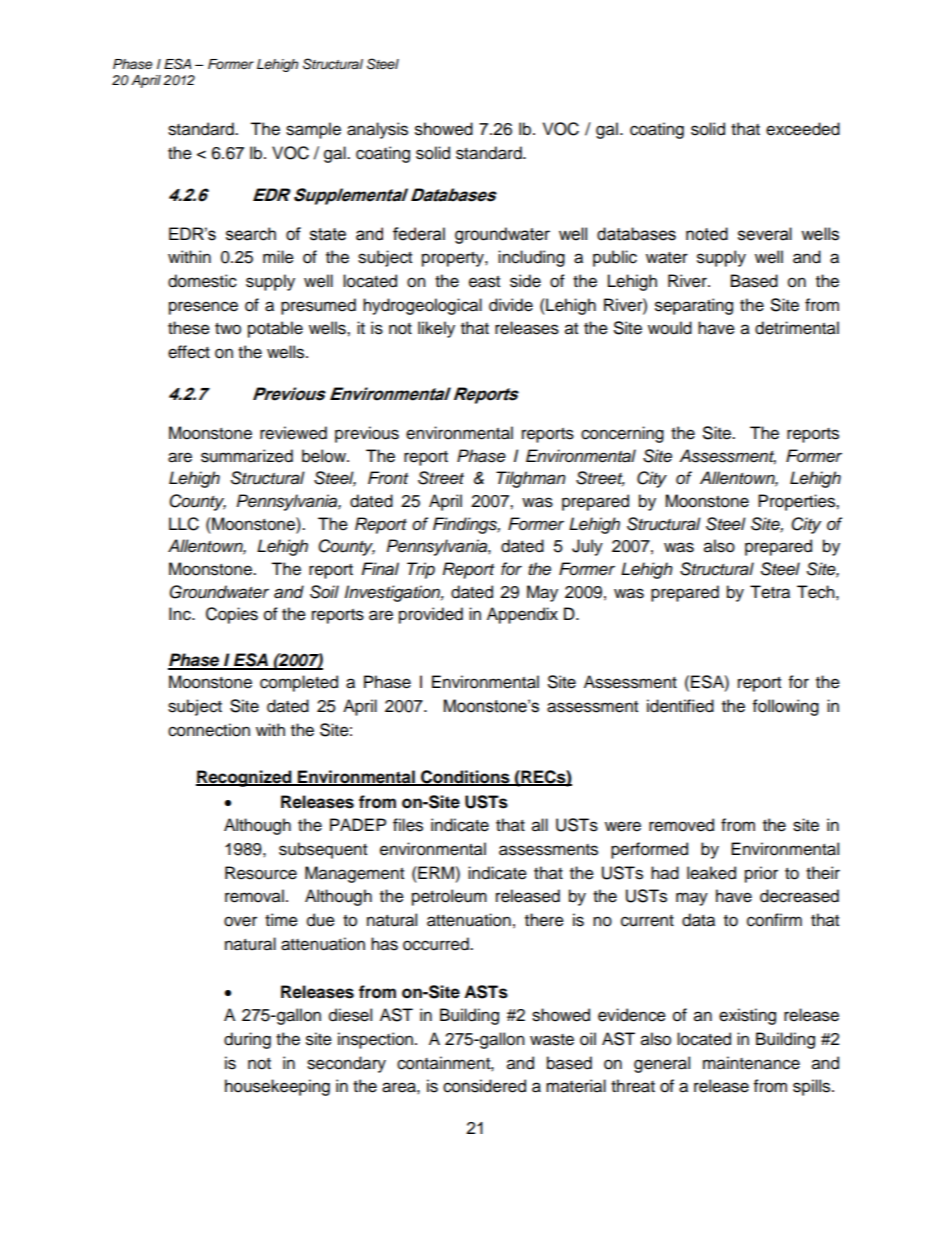 Image resolution: width=952 pixels, height=1233 pixels. I want to click on summarized, so click(247, 456).
